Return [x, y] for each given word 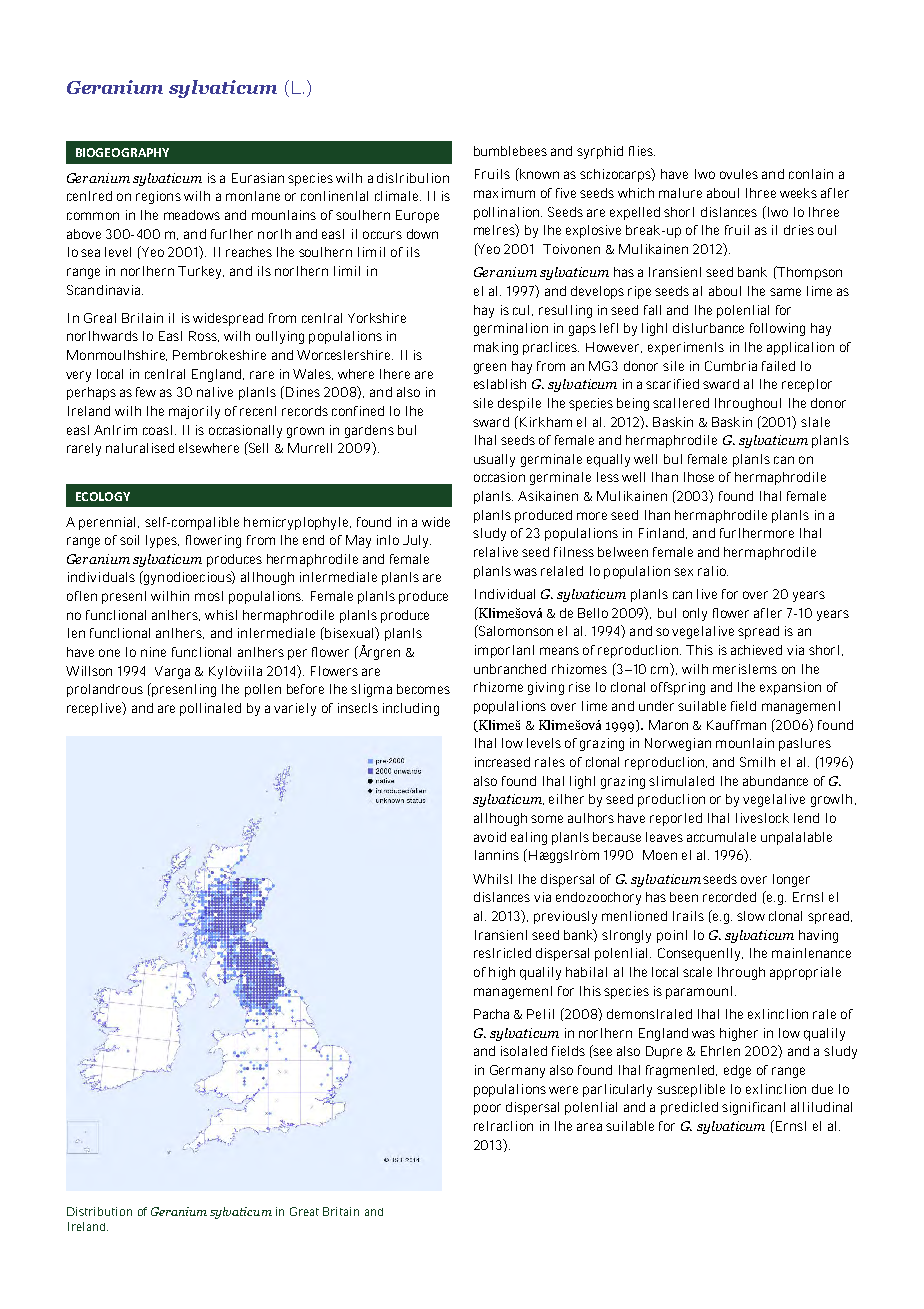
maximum [504, 193]
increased [502, 762]
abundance [775, 781]
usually [494, 460]
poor [487, 1109]
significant [753, 1108]
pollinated [210, 709]
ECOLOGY [103, 496]
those [699, 477]
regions [158, 197]
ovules [739, 174]
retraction [503, 1126]
